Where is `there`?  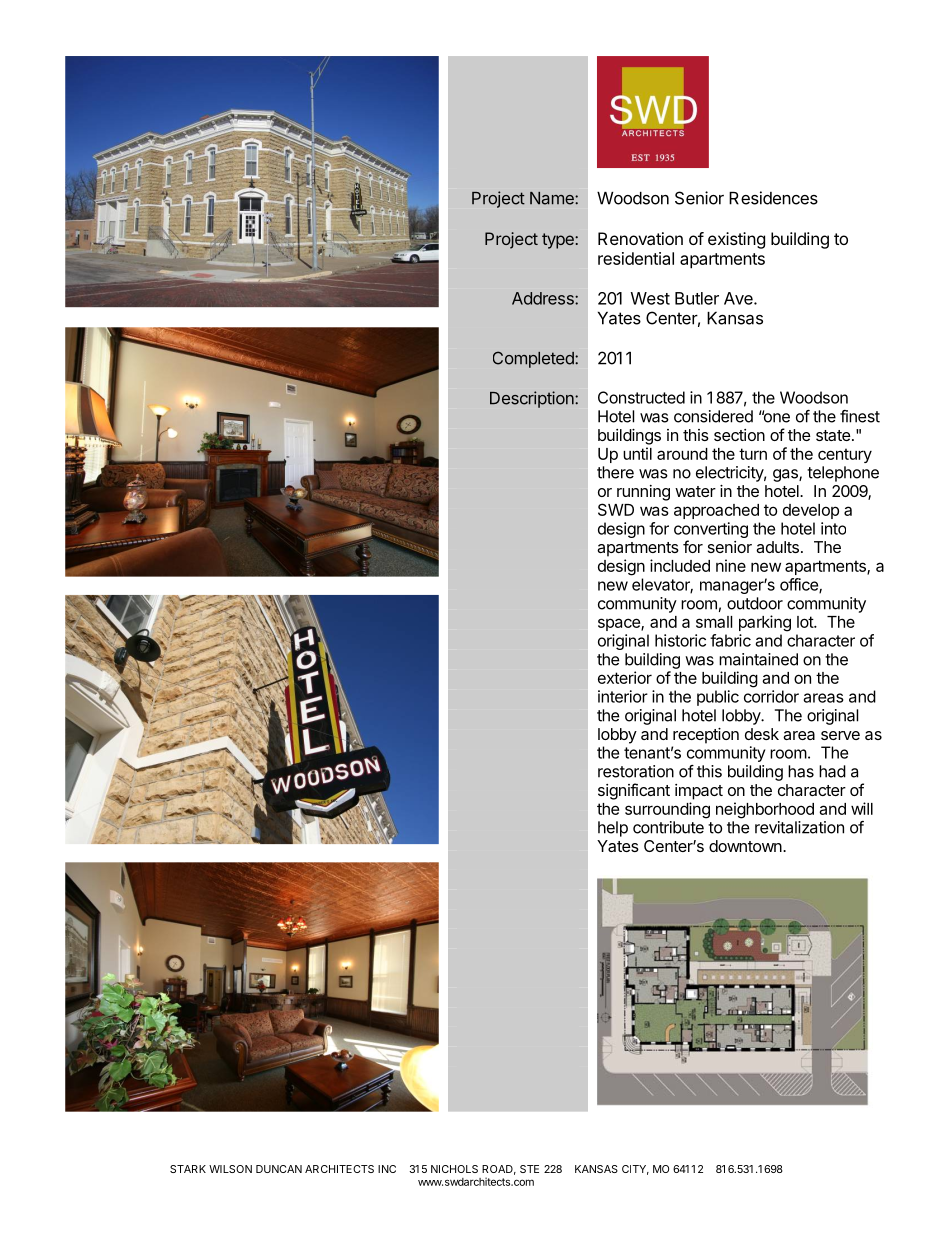
there is located at coordinates (615, 472).
